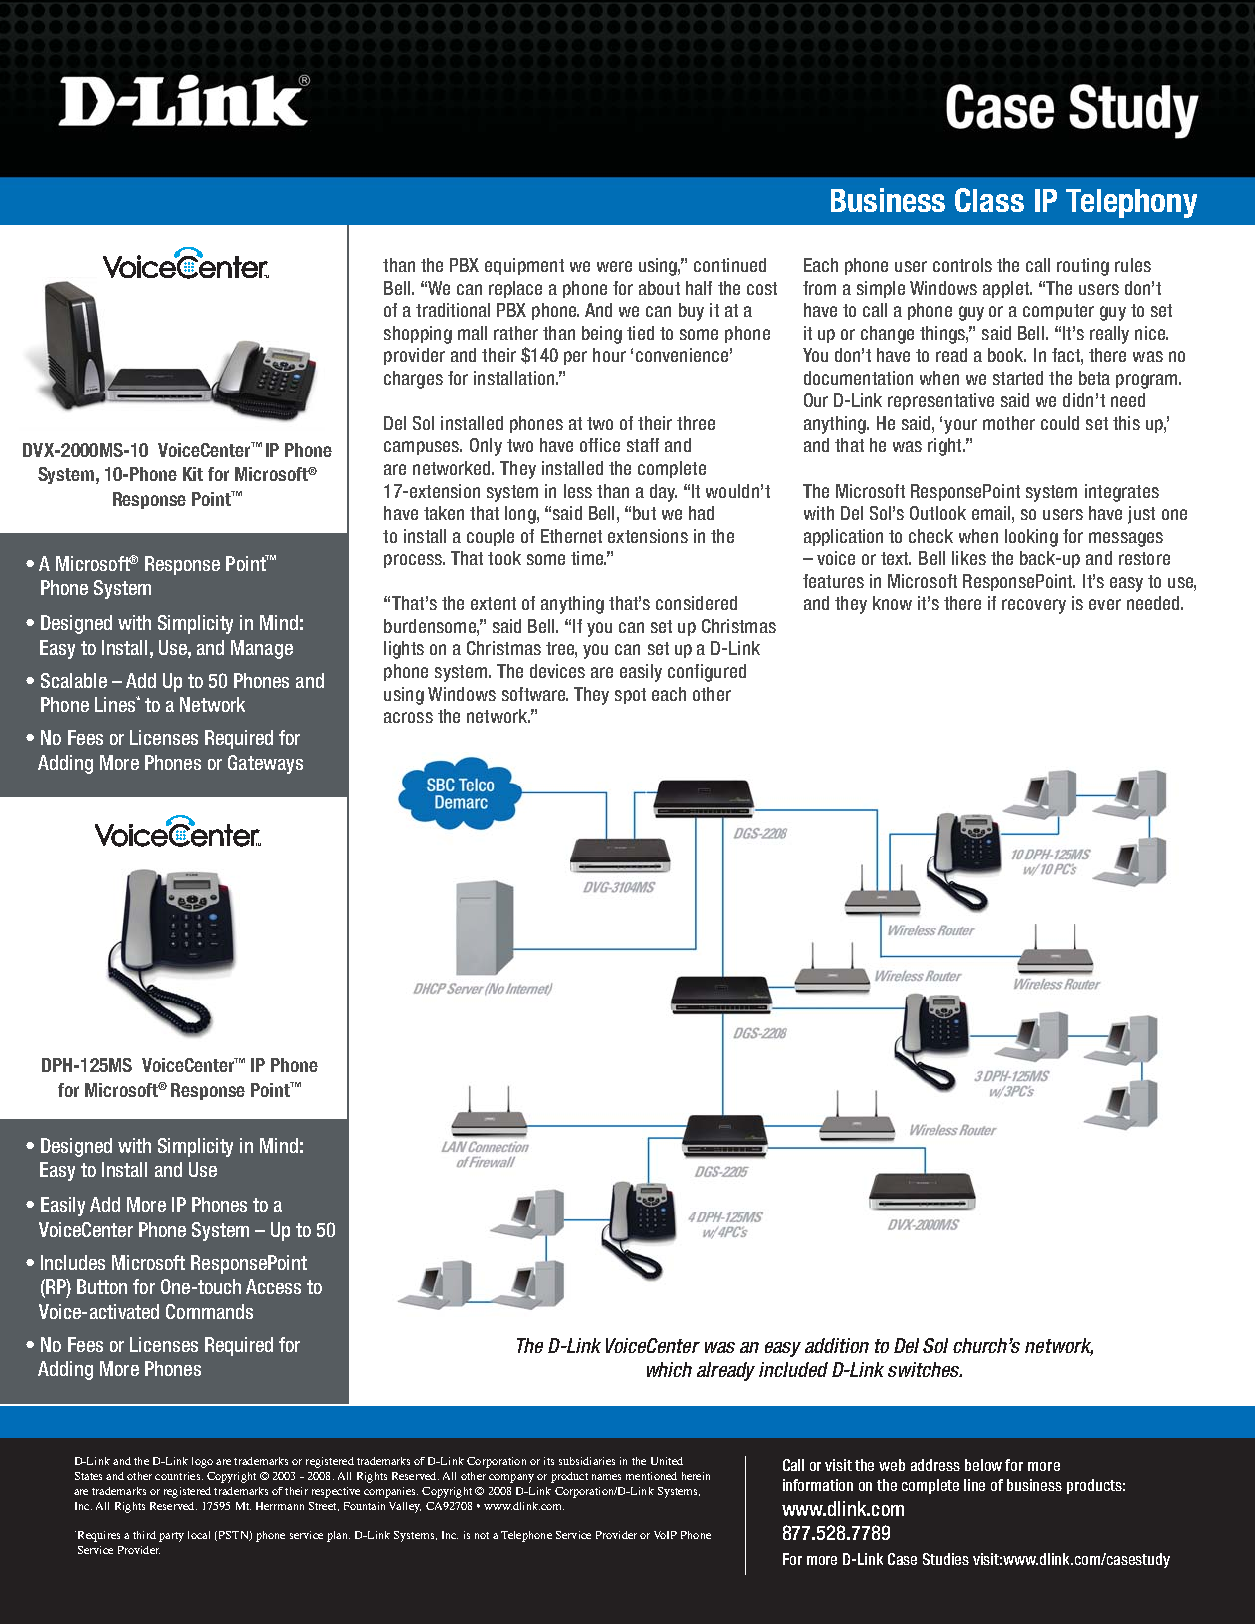  I want to click on spot, so click(630, 696).
